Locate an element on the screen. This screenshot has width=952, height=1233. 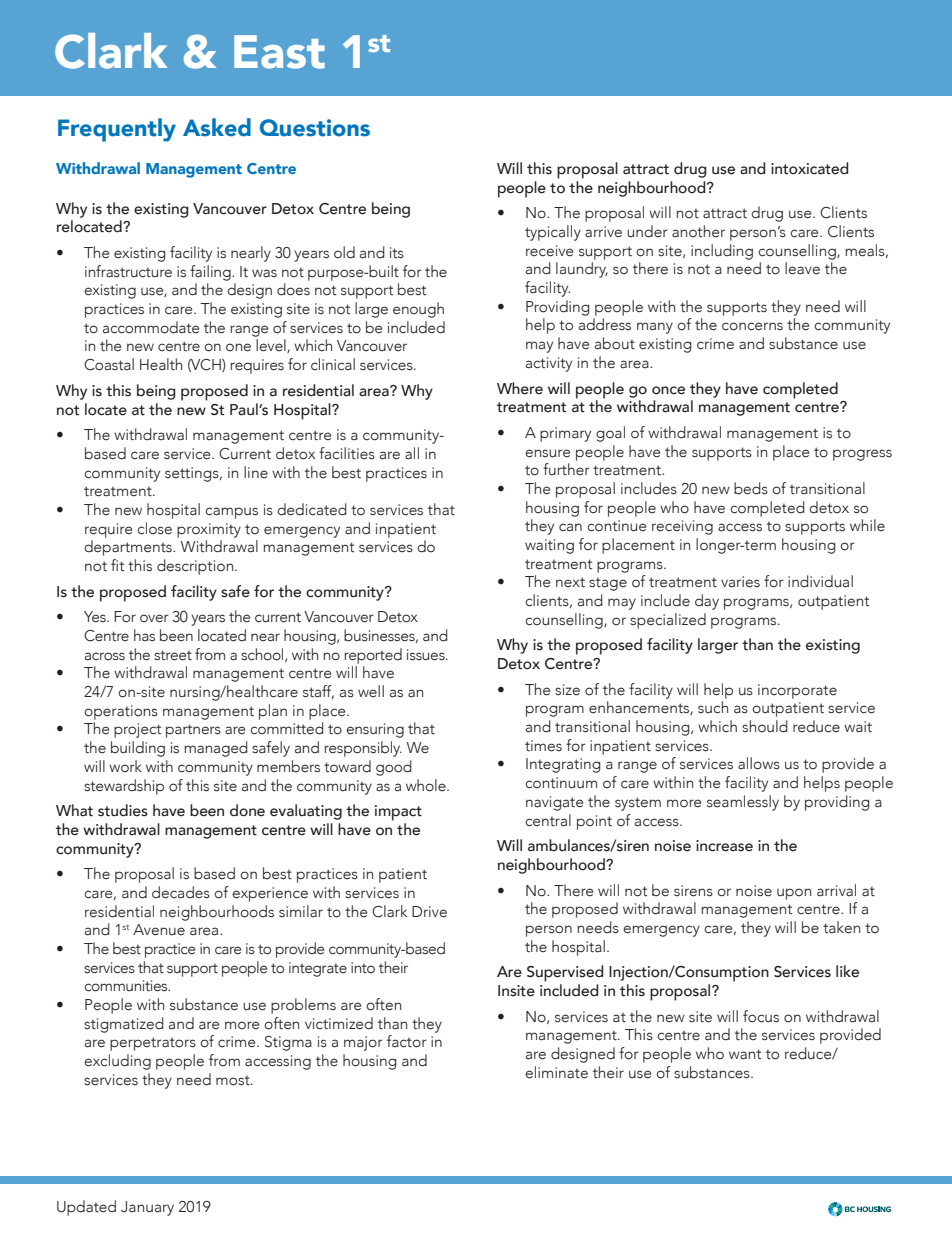
Where is located at coordinates (520, 388).
